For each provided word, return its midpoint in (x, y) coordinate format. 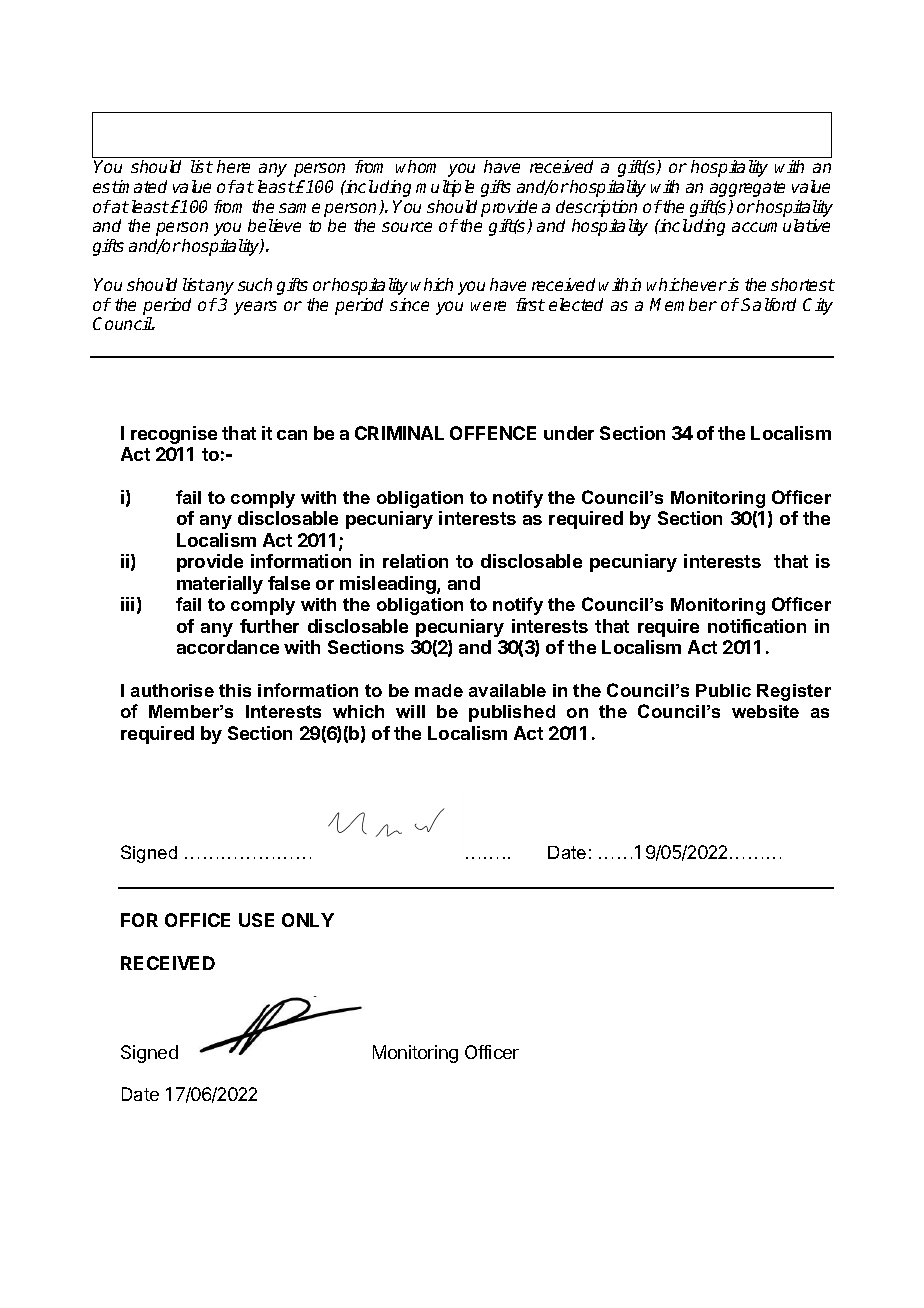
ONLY (308, 920)
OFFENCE (493, 433)
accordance (228, 647)
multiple (445, 188)
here (233, 166)
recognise (174, 435)
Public (723, 690)
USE (256, 920)
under (569, 433)
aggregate (747, 189)
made (439, 690)
